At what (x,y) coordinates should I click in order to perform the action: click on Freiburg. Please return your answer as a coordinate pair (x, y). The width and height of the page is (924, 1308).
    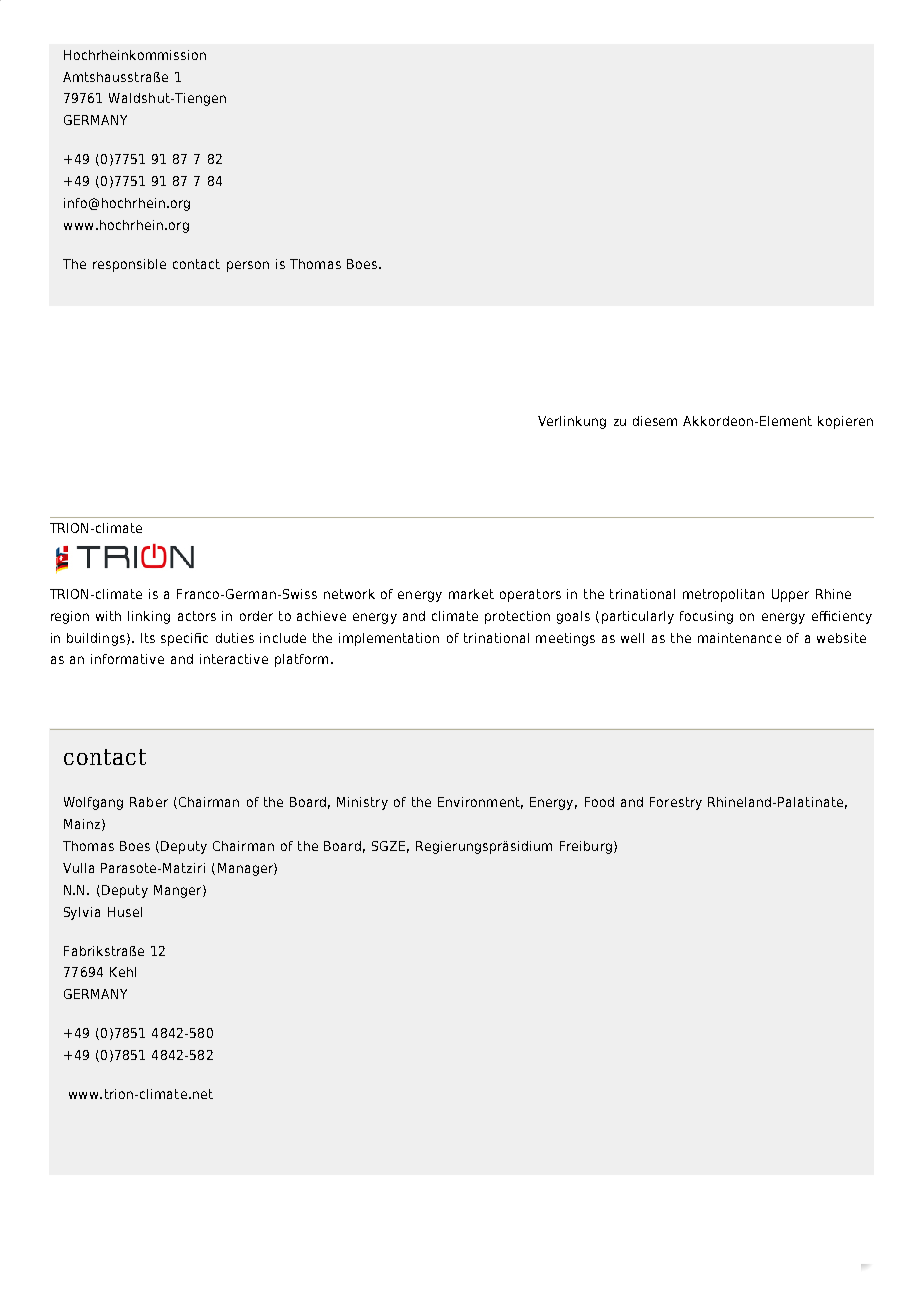
    Looking at the image, I should click on (586, 847).
